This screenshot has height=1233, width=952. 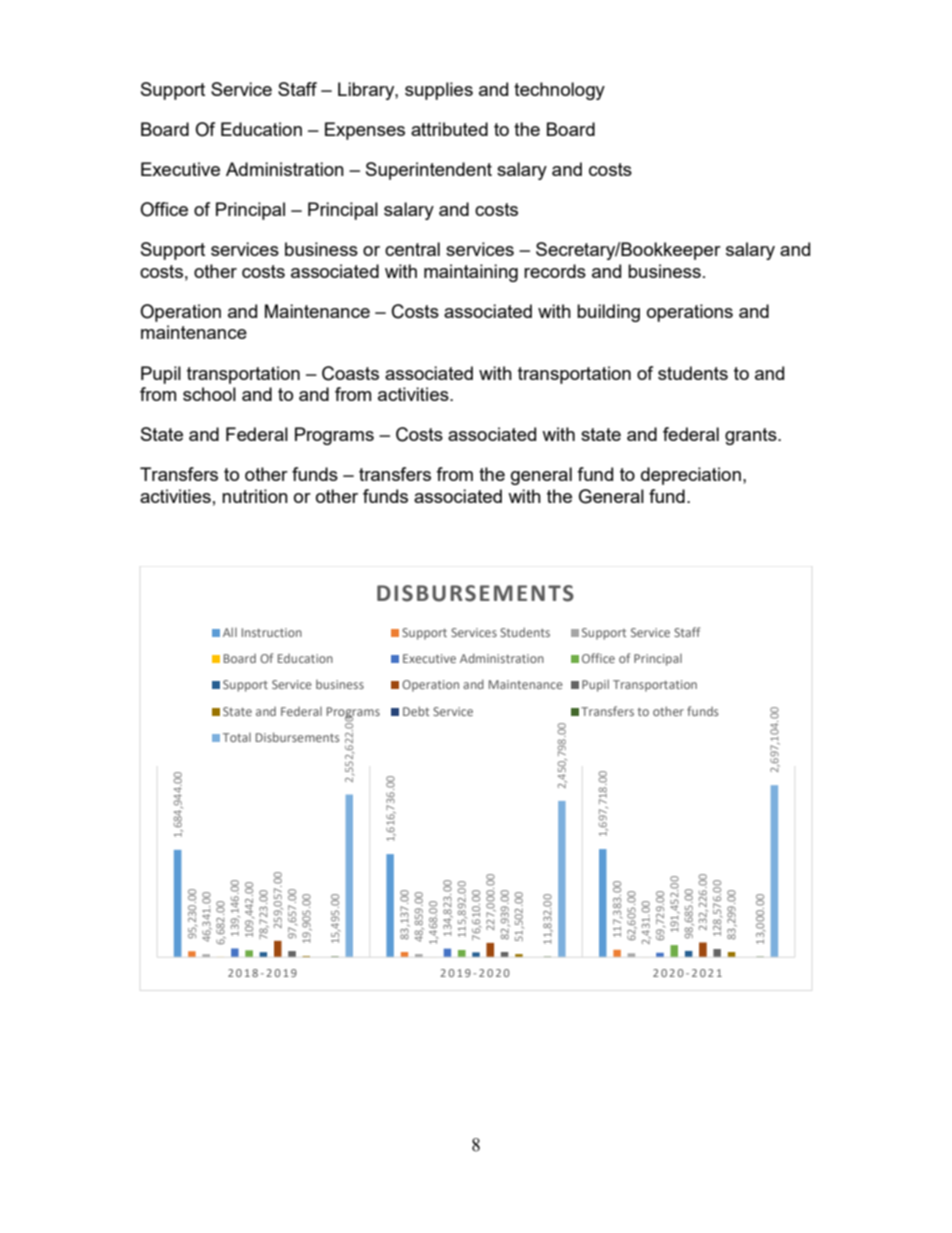 What do you see at coordinates (365, 131) in the screenshot?
I see `Expenses` at bounding box center [365, 131].
